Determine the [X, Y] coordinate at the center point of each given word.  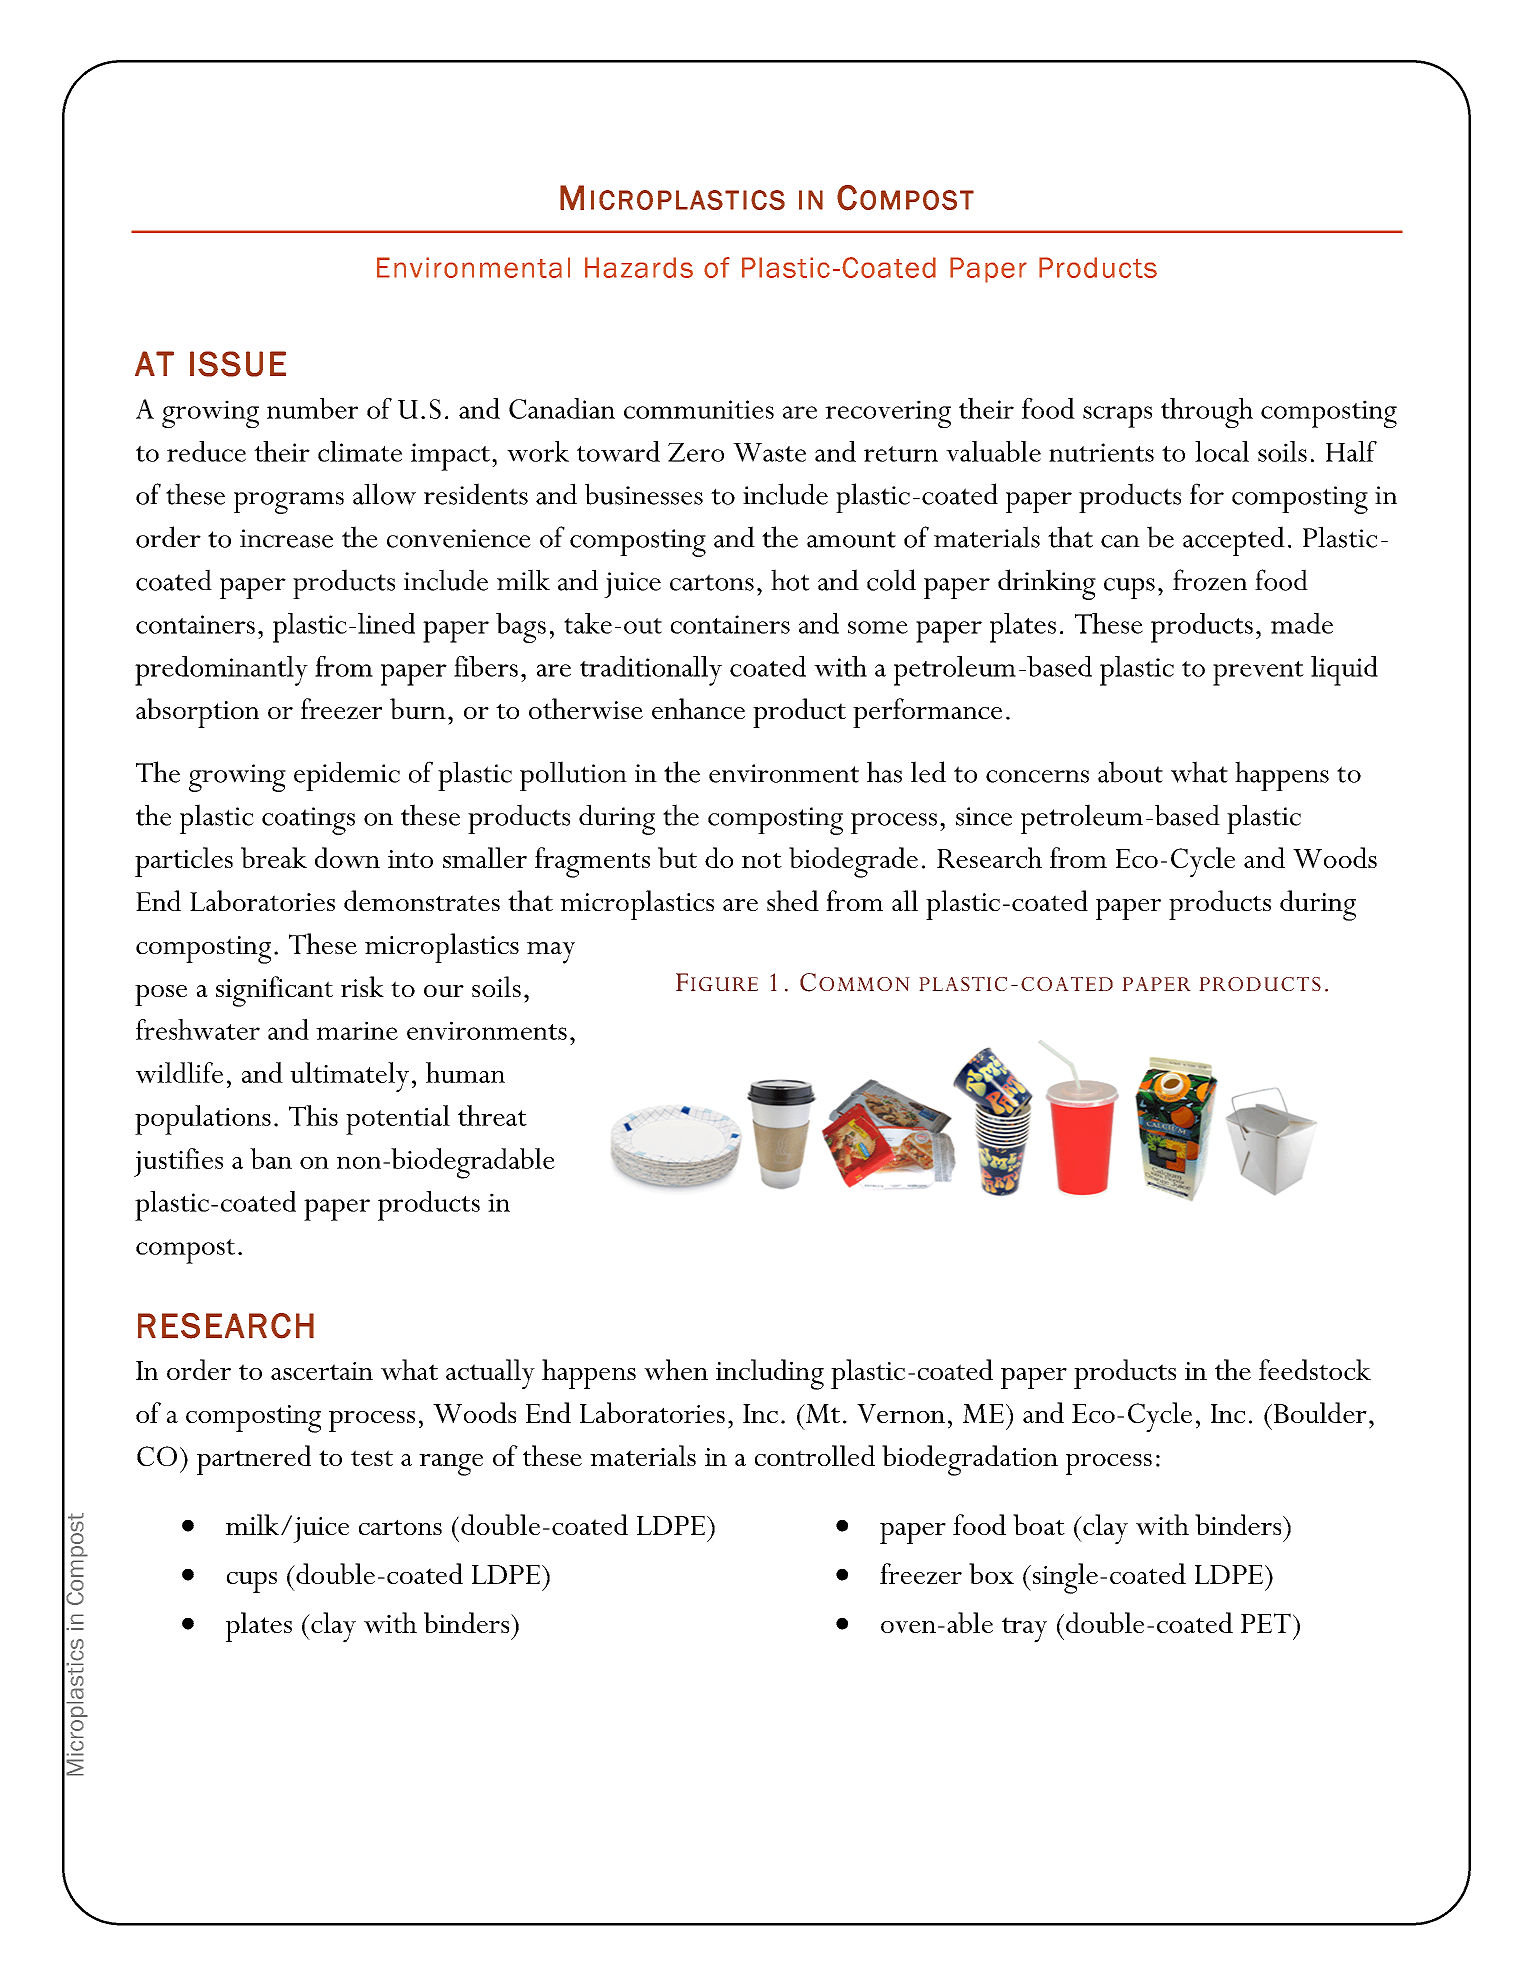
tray [1024, 1630]
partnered [254, 1460]
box [991, 1573]
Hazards [639, 267]
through [1207, 413]
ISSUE [238, 364]
